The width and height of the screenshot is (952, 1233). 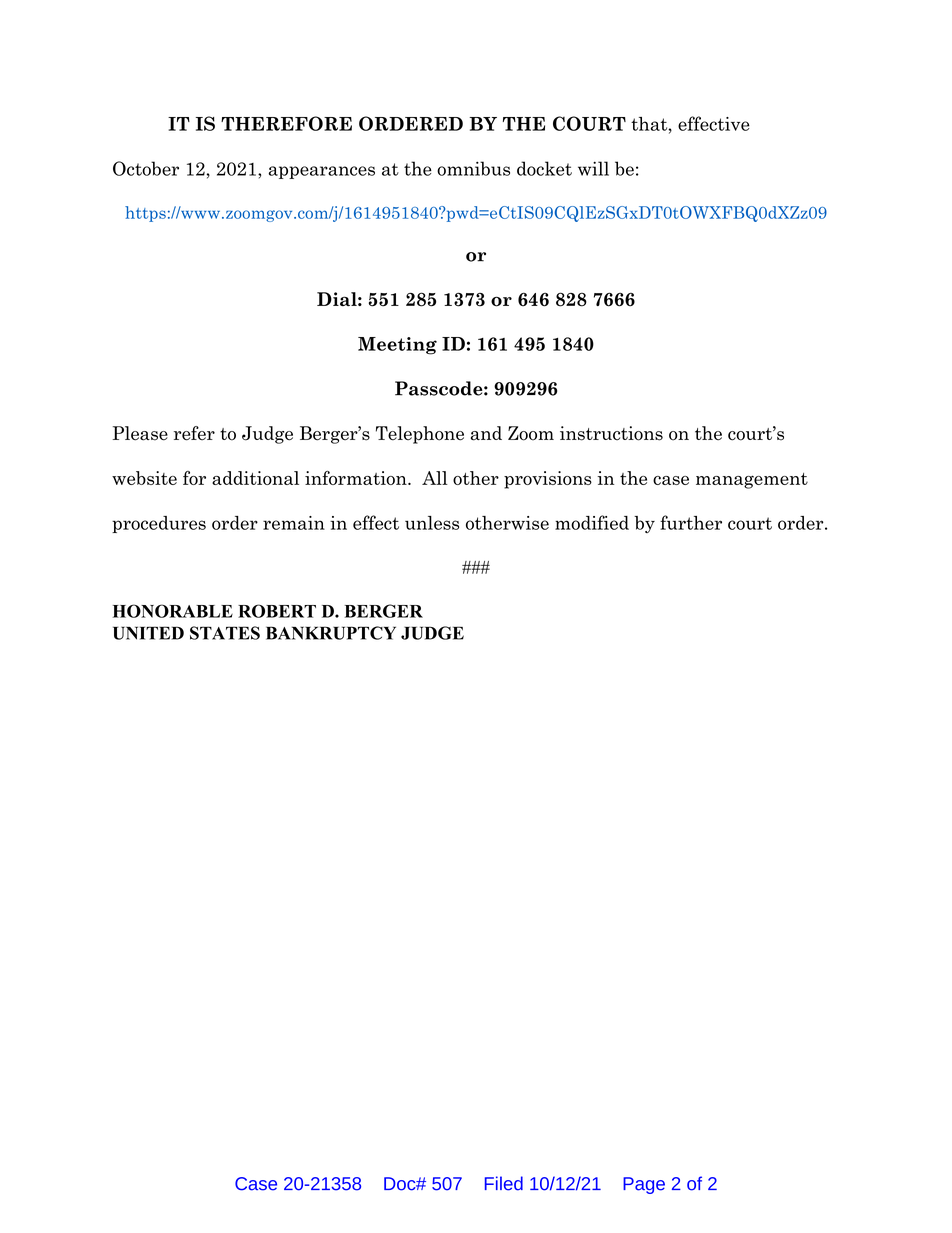 I want to click on modified, so click(x=592, y=522).
